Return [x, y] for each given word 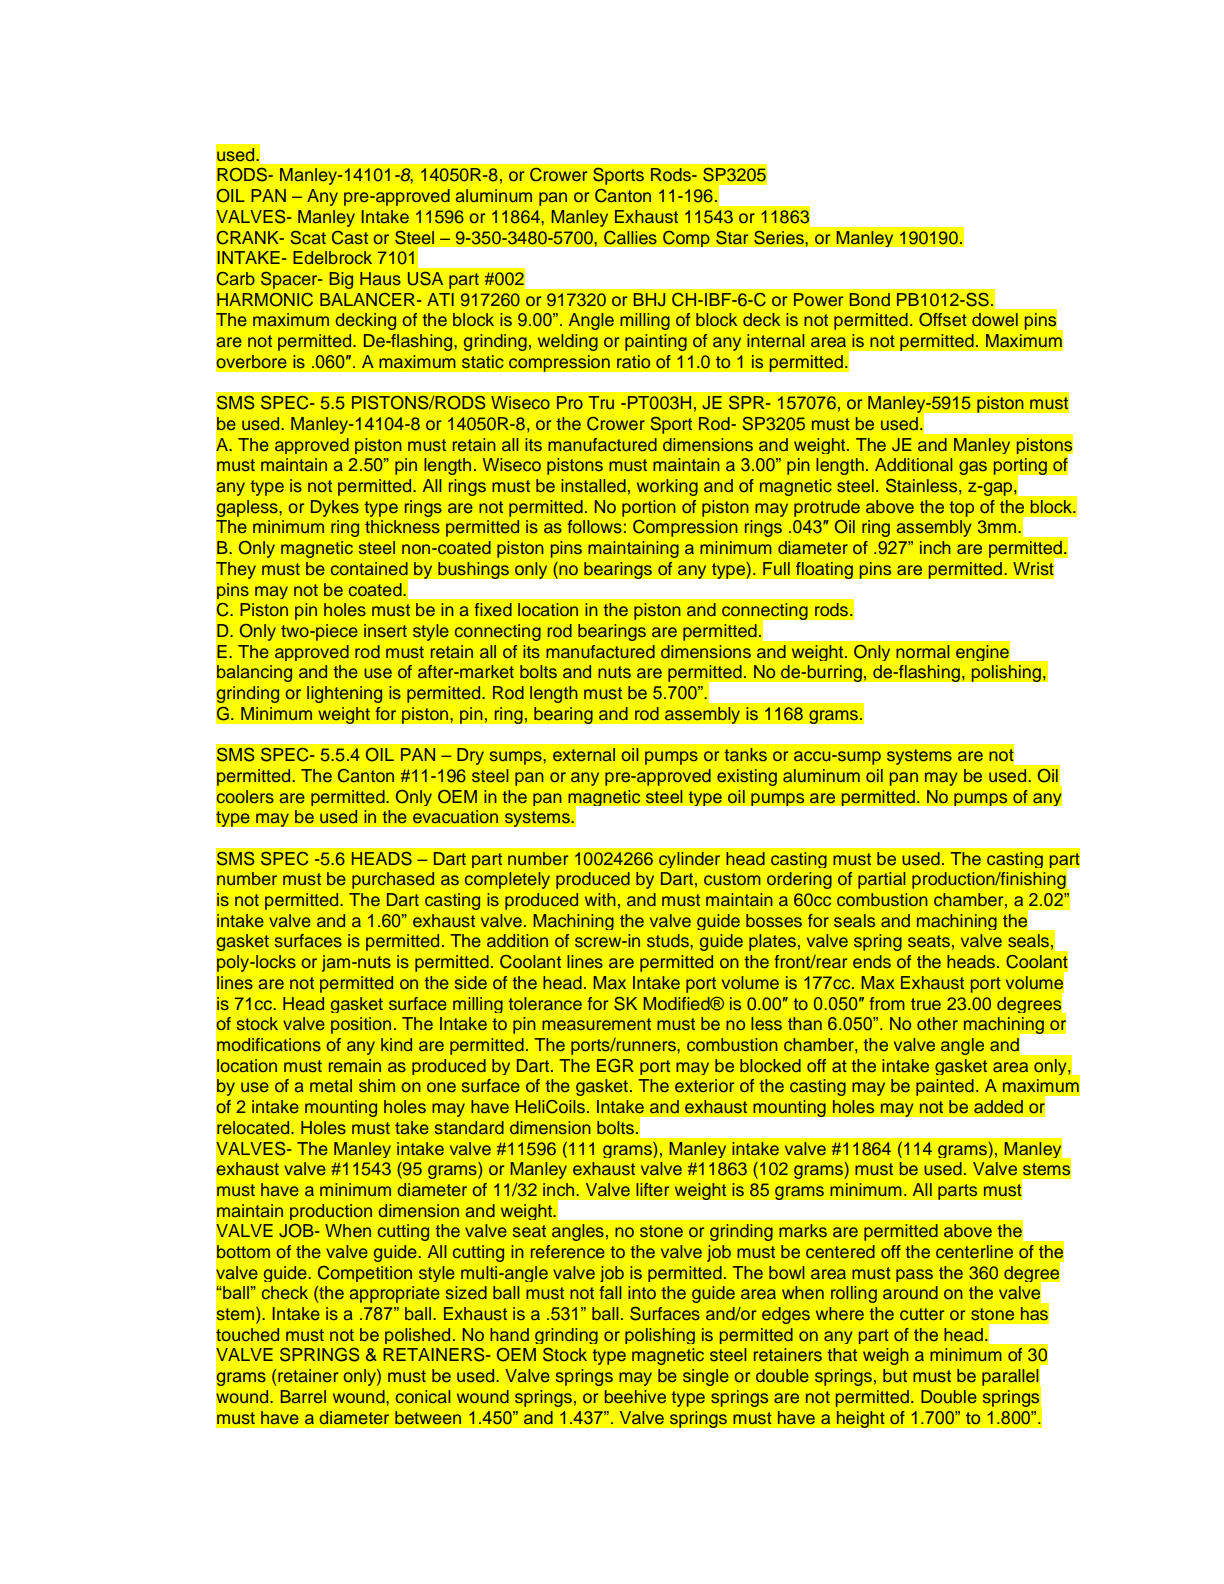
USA [425, 279]
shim [377, 1085]
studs [669, 940]
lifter [652, 1189]
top [961, 509]
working [667, 487]
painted [945, 1087]
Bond [870, 299]
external [584, 754]
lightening [344, 694]
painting [656, 342]
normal [923, 651]
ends [872, 961]
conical [423, 1396]
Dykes [335, 508]
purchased [393, 880]
